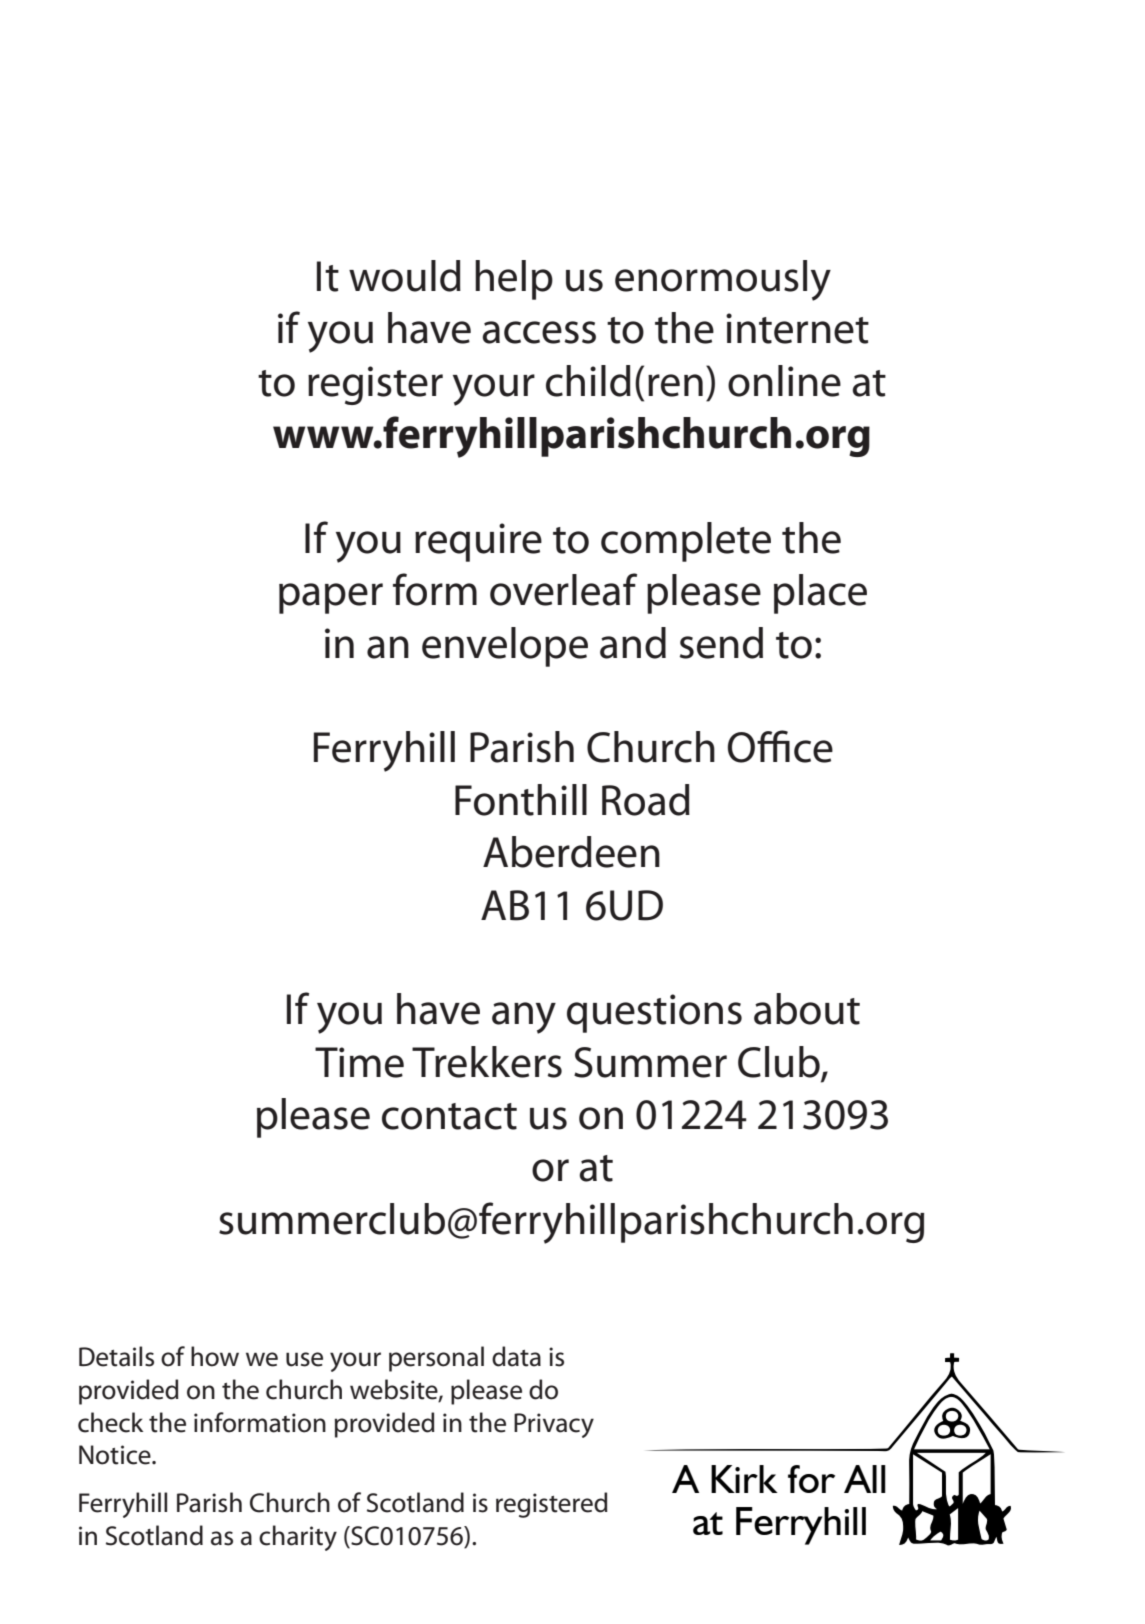 This screenshot has width=1145, height=1624. Describe the element at coordinates (807, 1009) in the screenshot. I see `about` at that location.
